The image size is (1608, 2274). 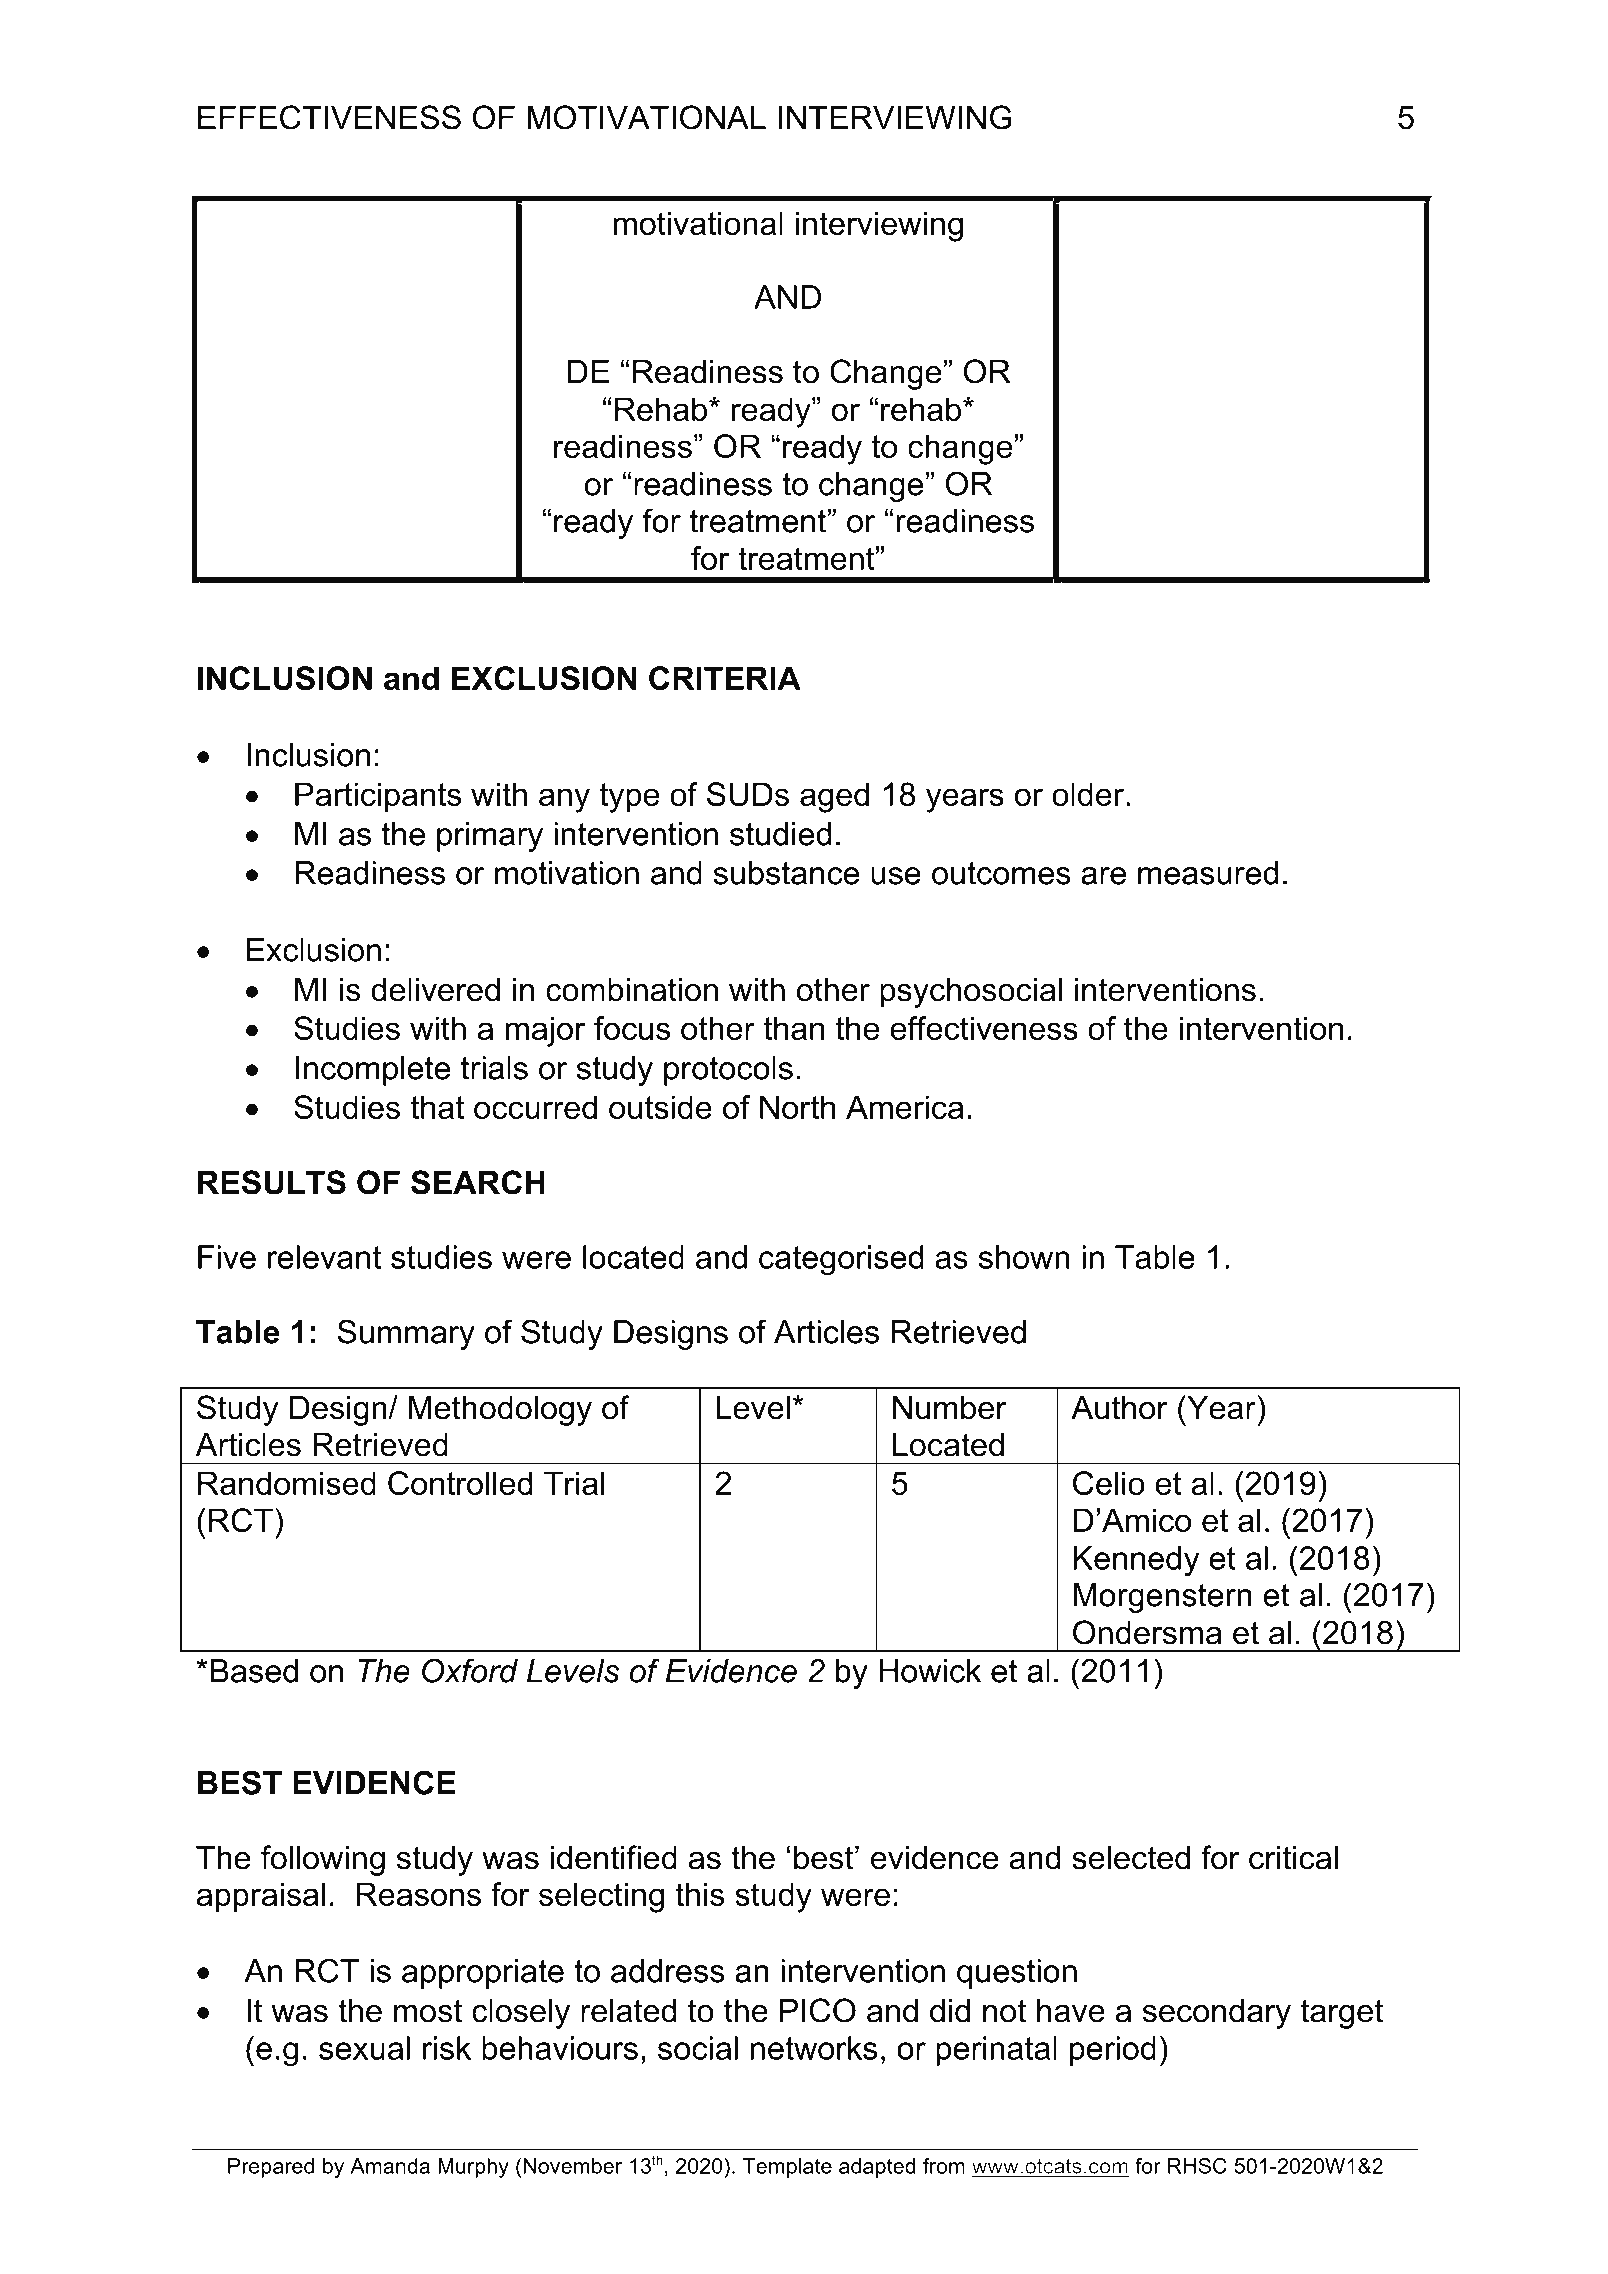 I want to click on Template, so click(x=787, y=2168).
